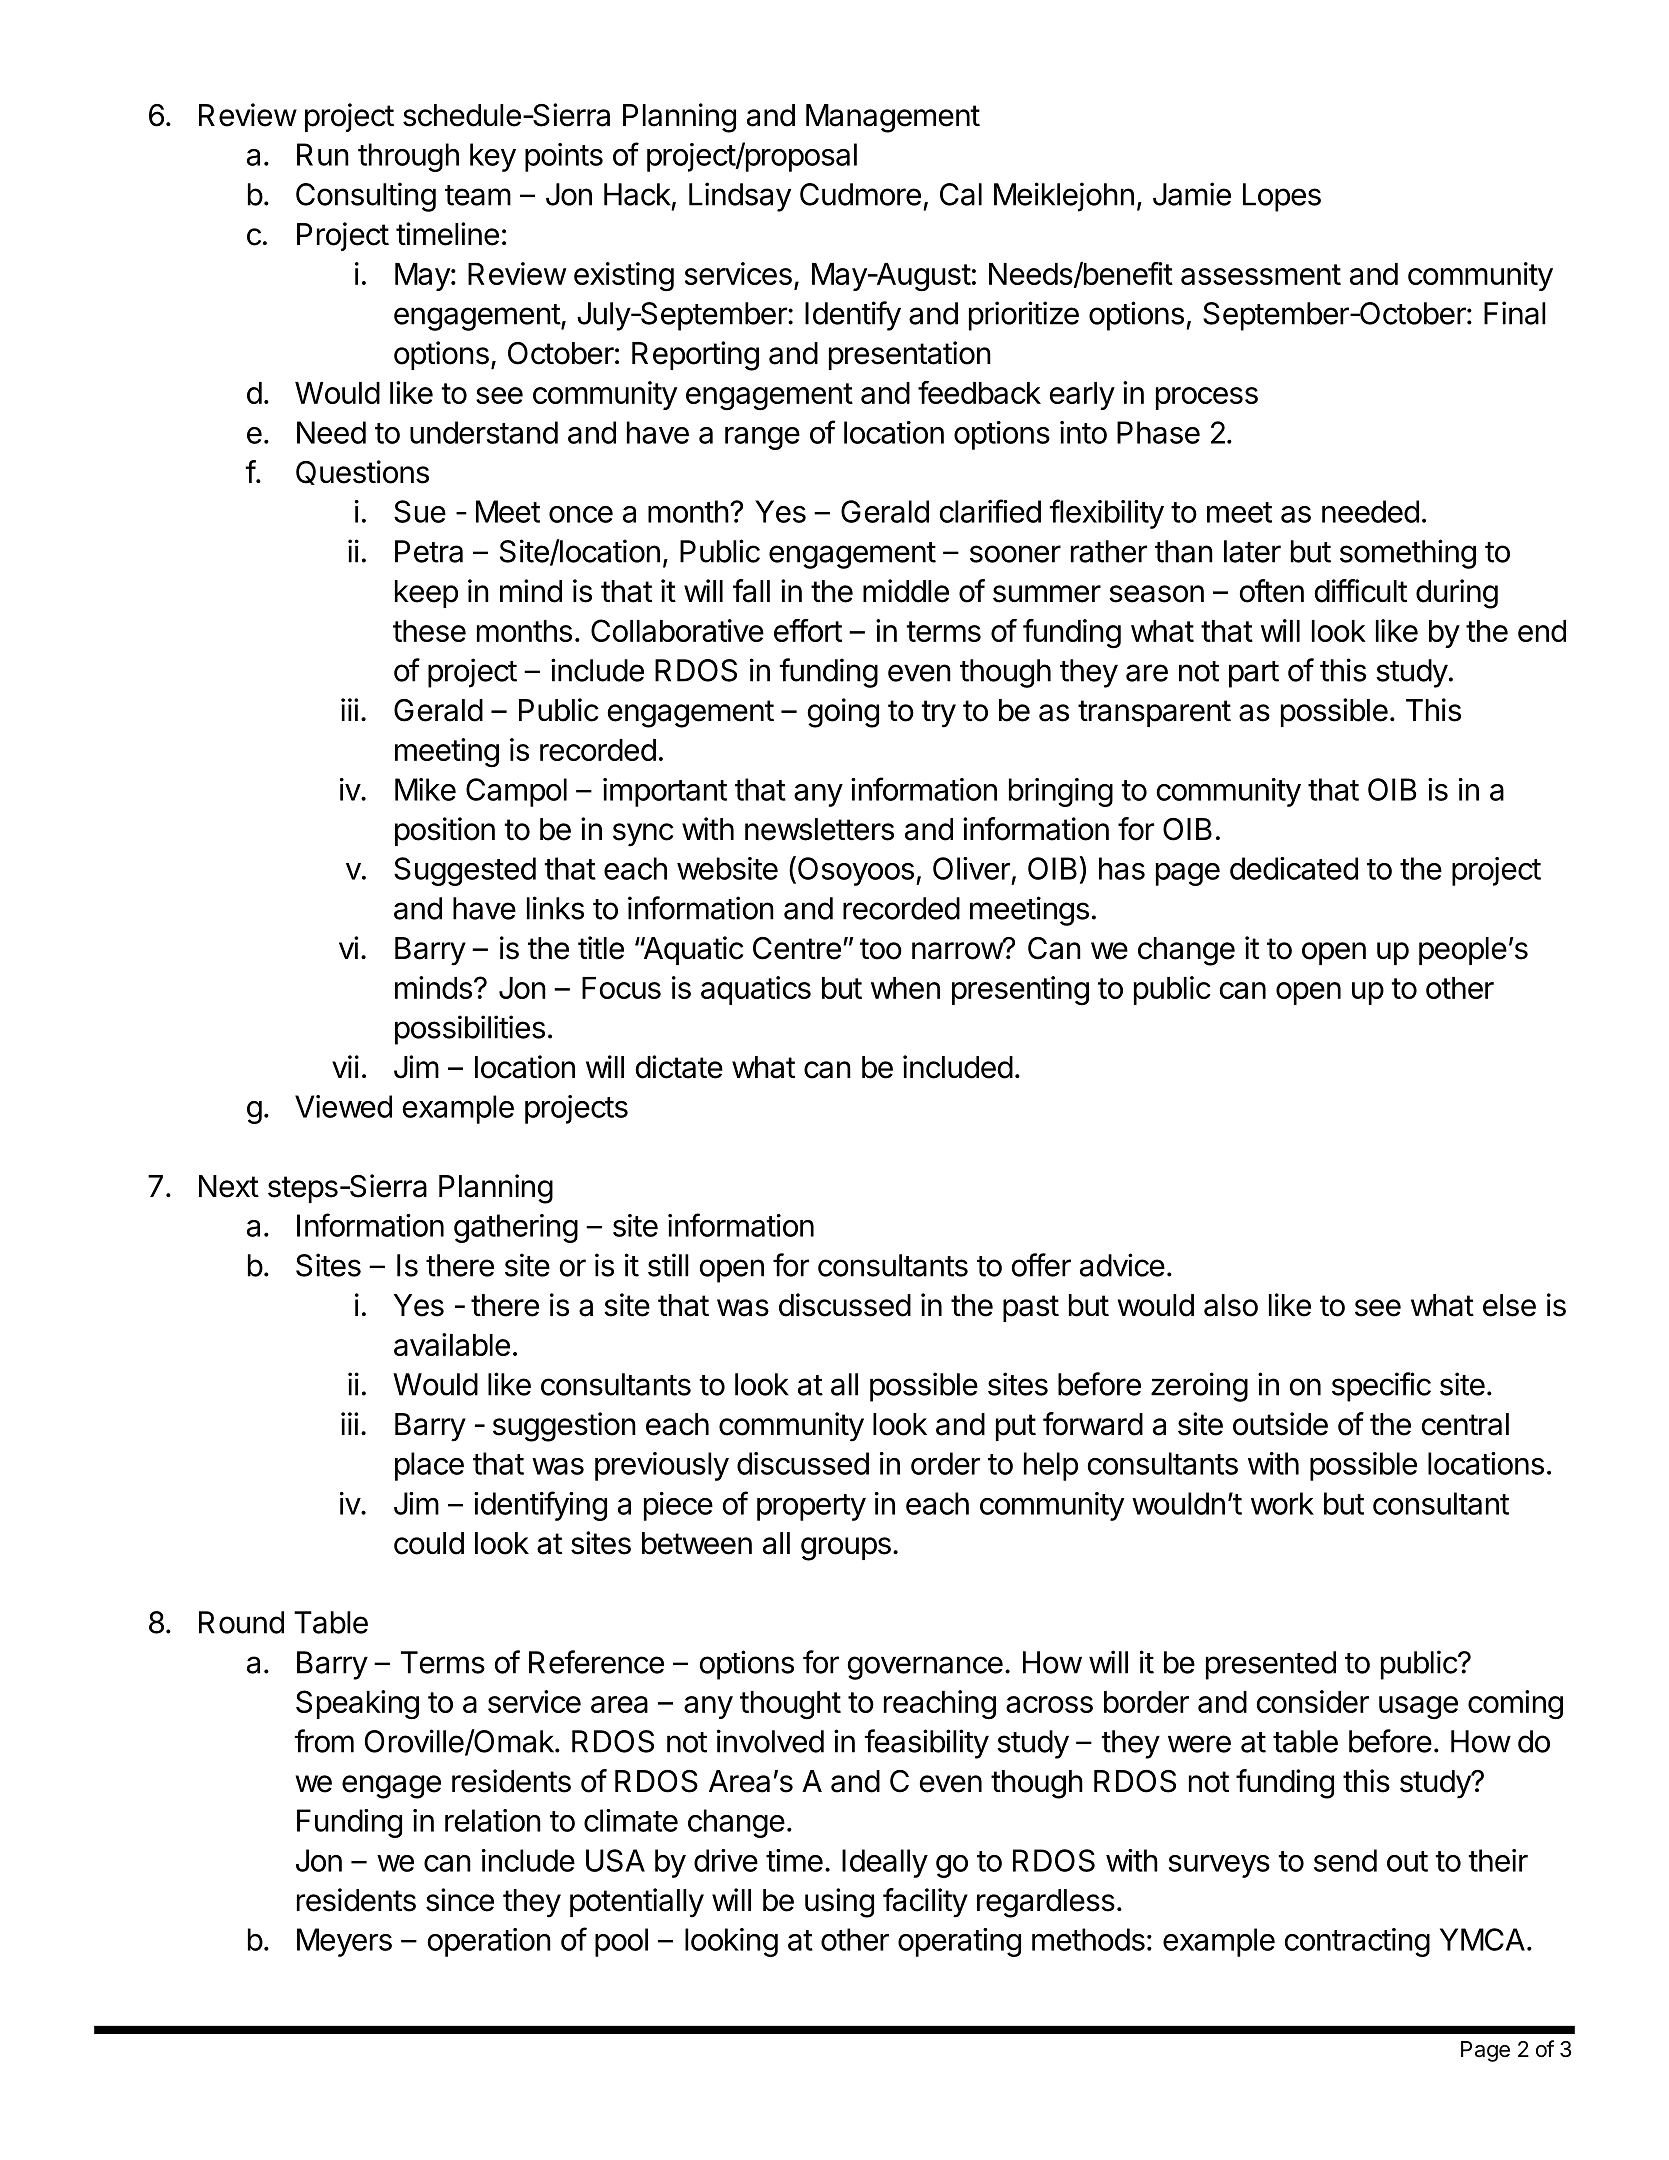 Image resolution: width=1669 pixels, height=2160 pixels. What do you see at coordinates (345, 1066) in the screenshot?
I see `vii` at bounding box center [345, 1066].
